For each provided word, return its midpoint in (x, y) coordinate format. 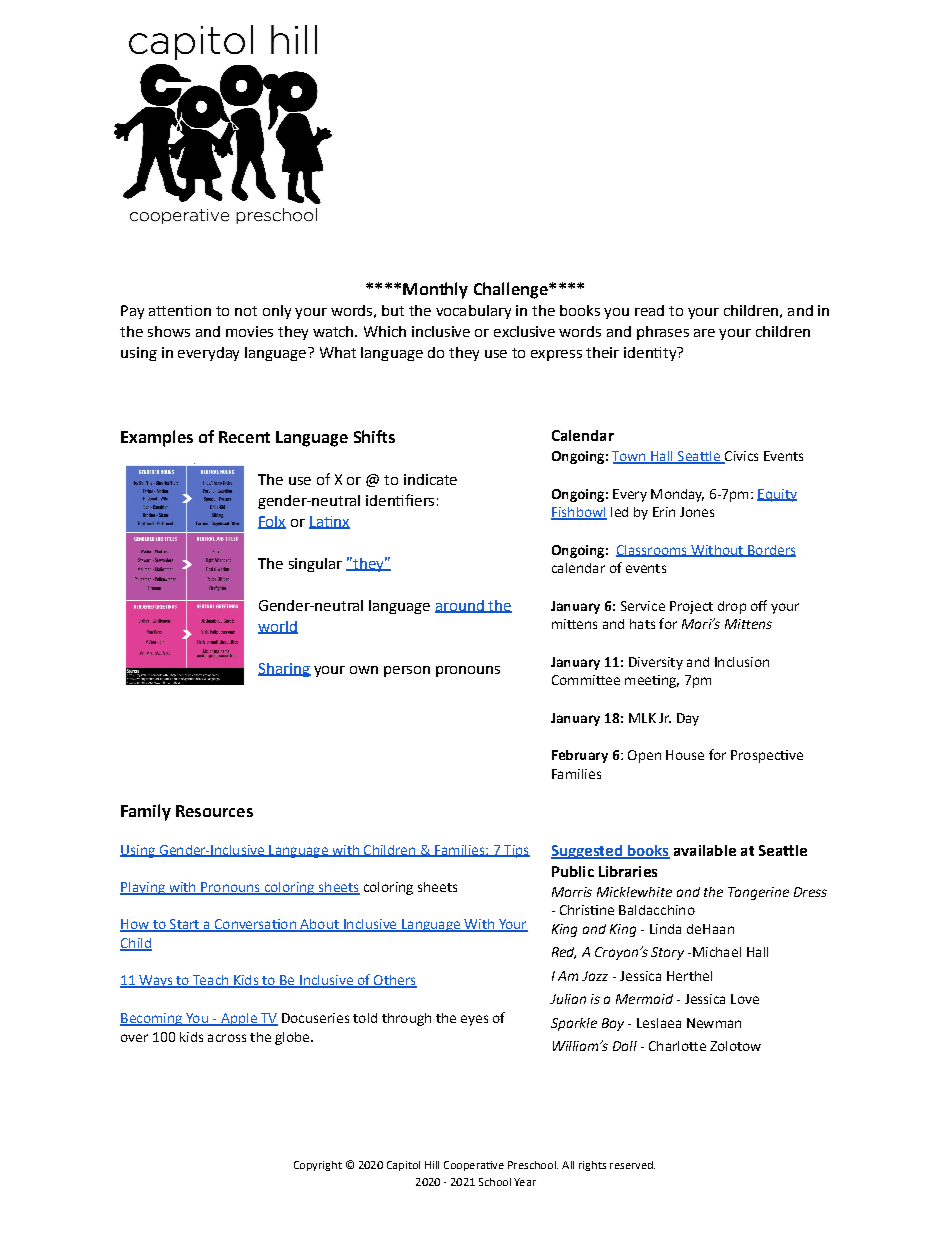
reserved (632, 1165)
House (685, 755)
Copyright (318, 1166)
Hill (432, 1165)
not (246, 311)
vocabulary (473, 312)
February (580, 756)
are (704, 333)
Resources (214, 811)
